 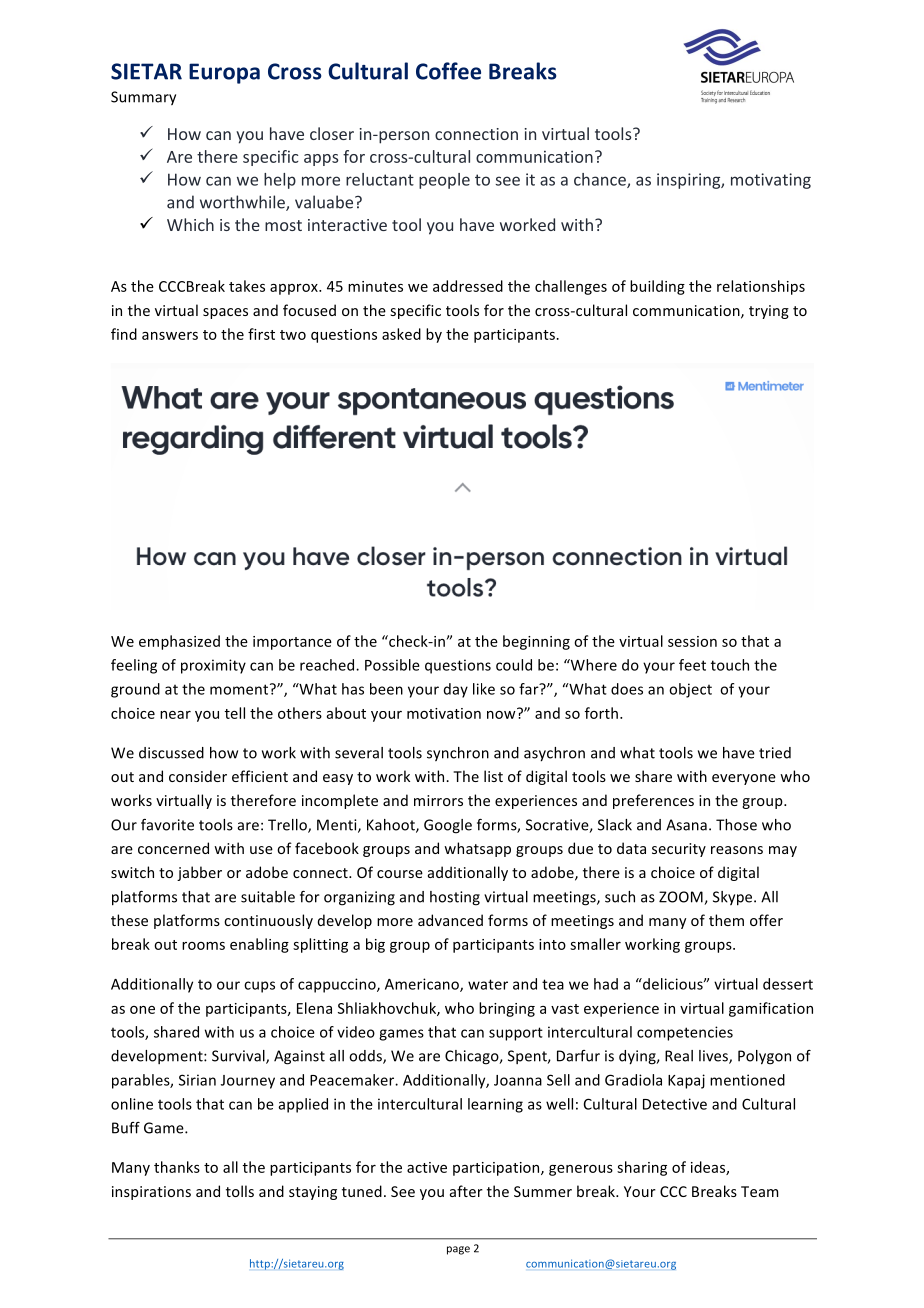 What do you see at coordinates (456, 690) in the screenshot?
I see `day` at bounding box center [456, 690].
